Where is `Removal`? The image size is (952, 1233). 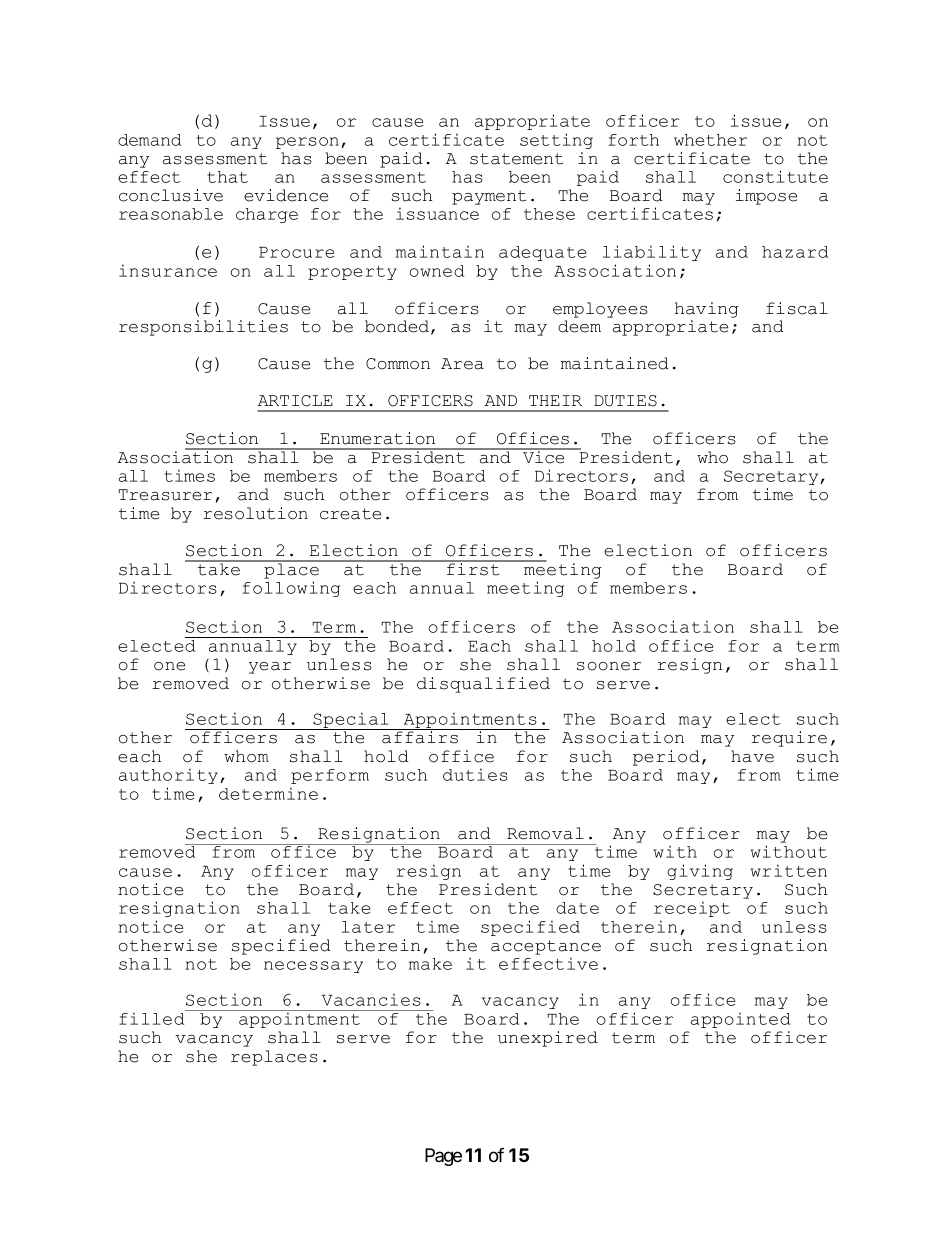
Removal is located at coordinates (545, 833).
